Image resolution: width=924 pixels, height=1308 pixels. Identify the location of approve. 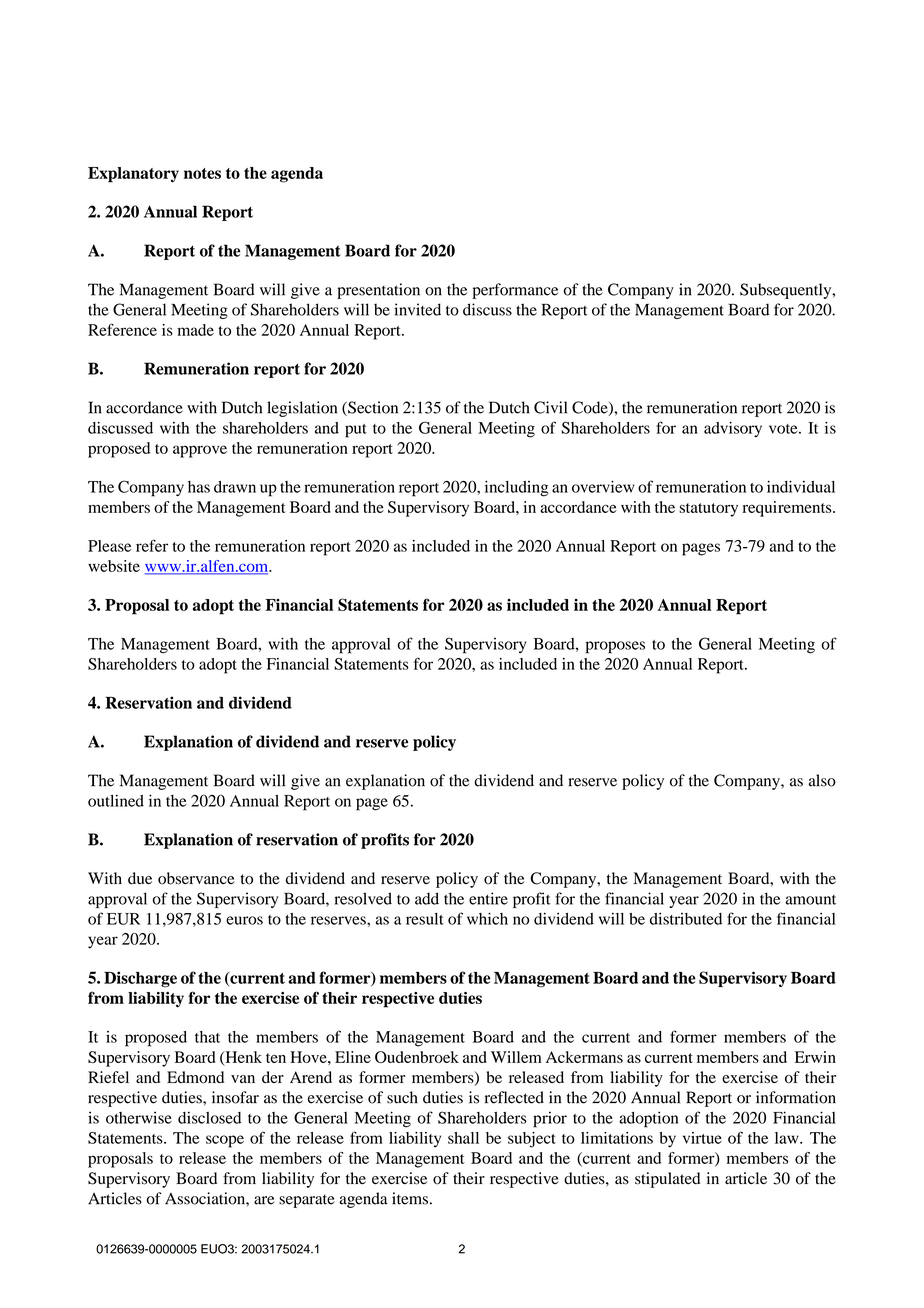
(200, 451).
